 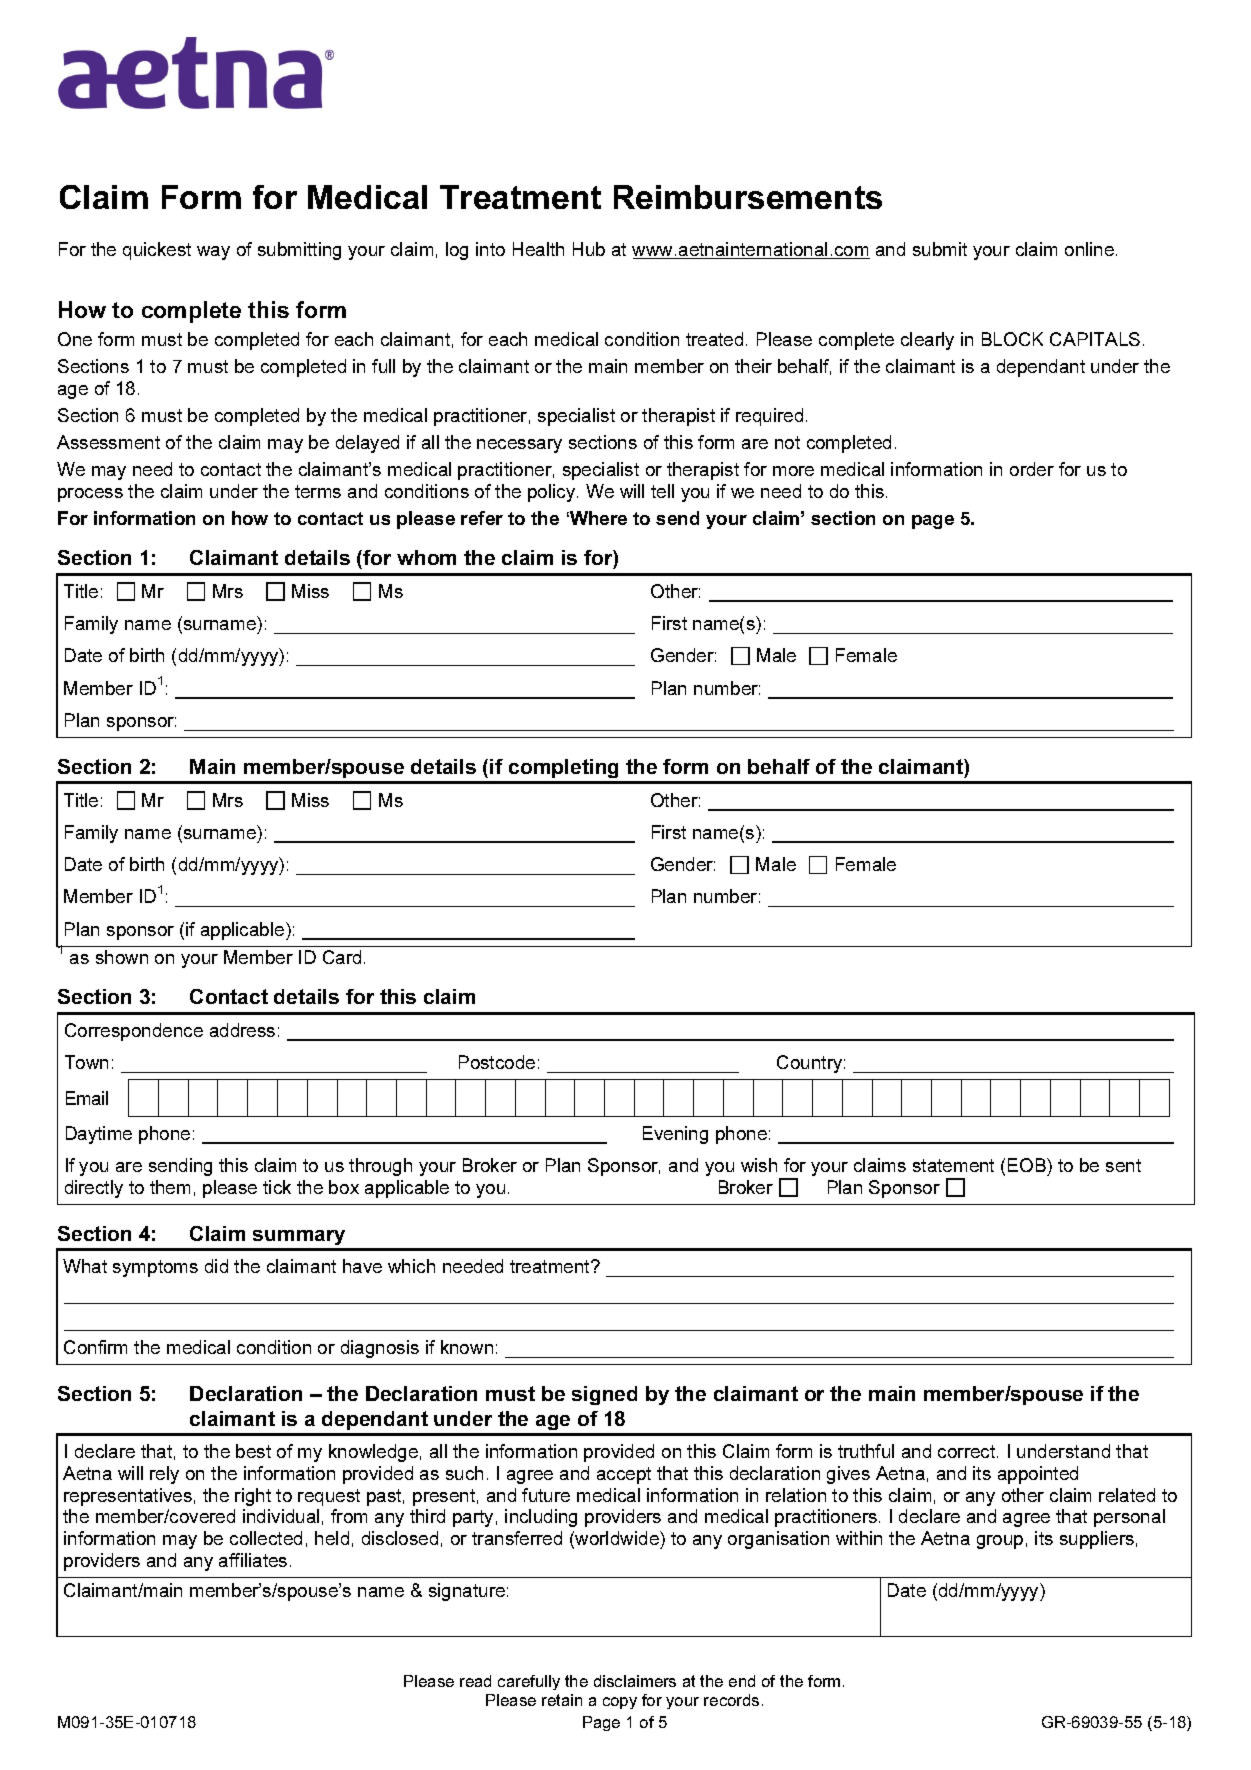 What do you see at coordinates (589, 249) in the image?
I see `Hub` at bounding box center [589, 249].
